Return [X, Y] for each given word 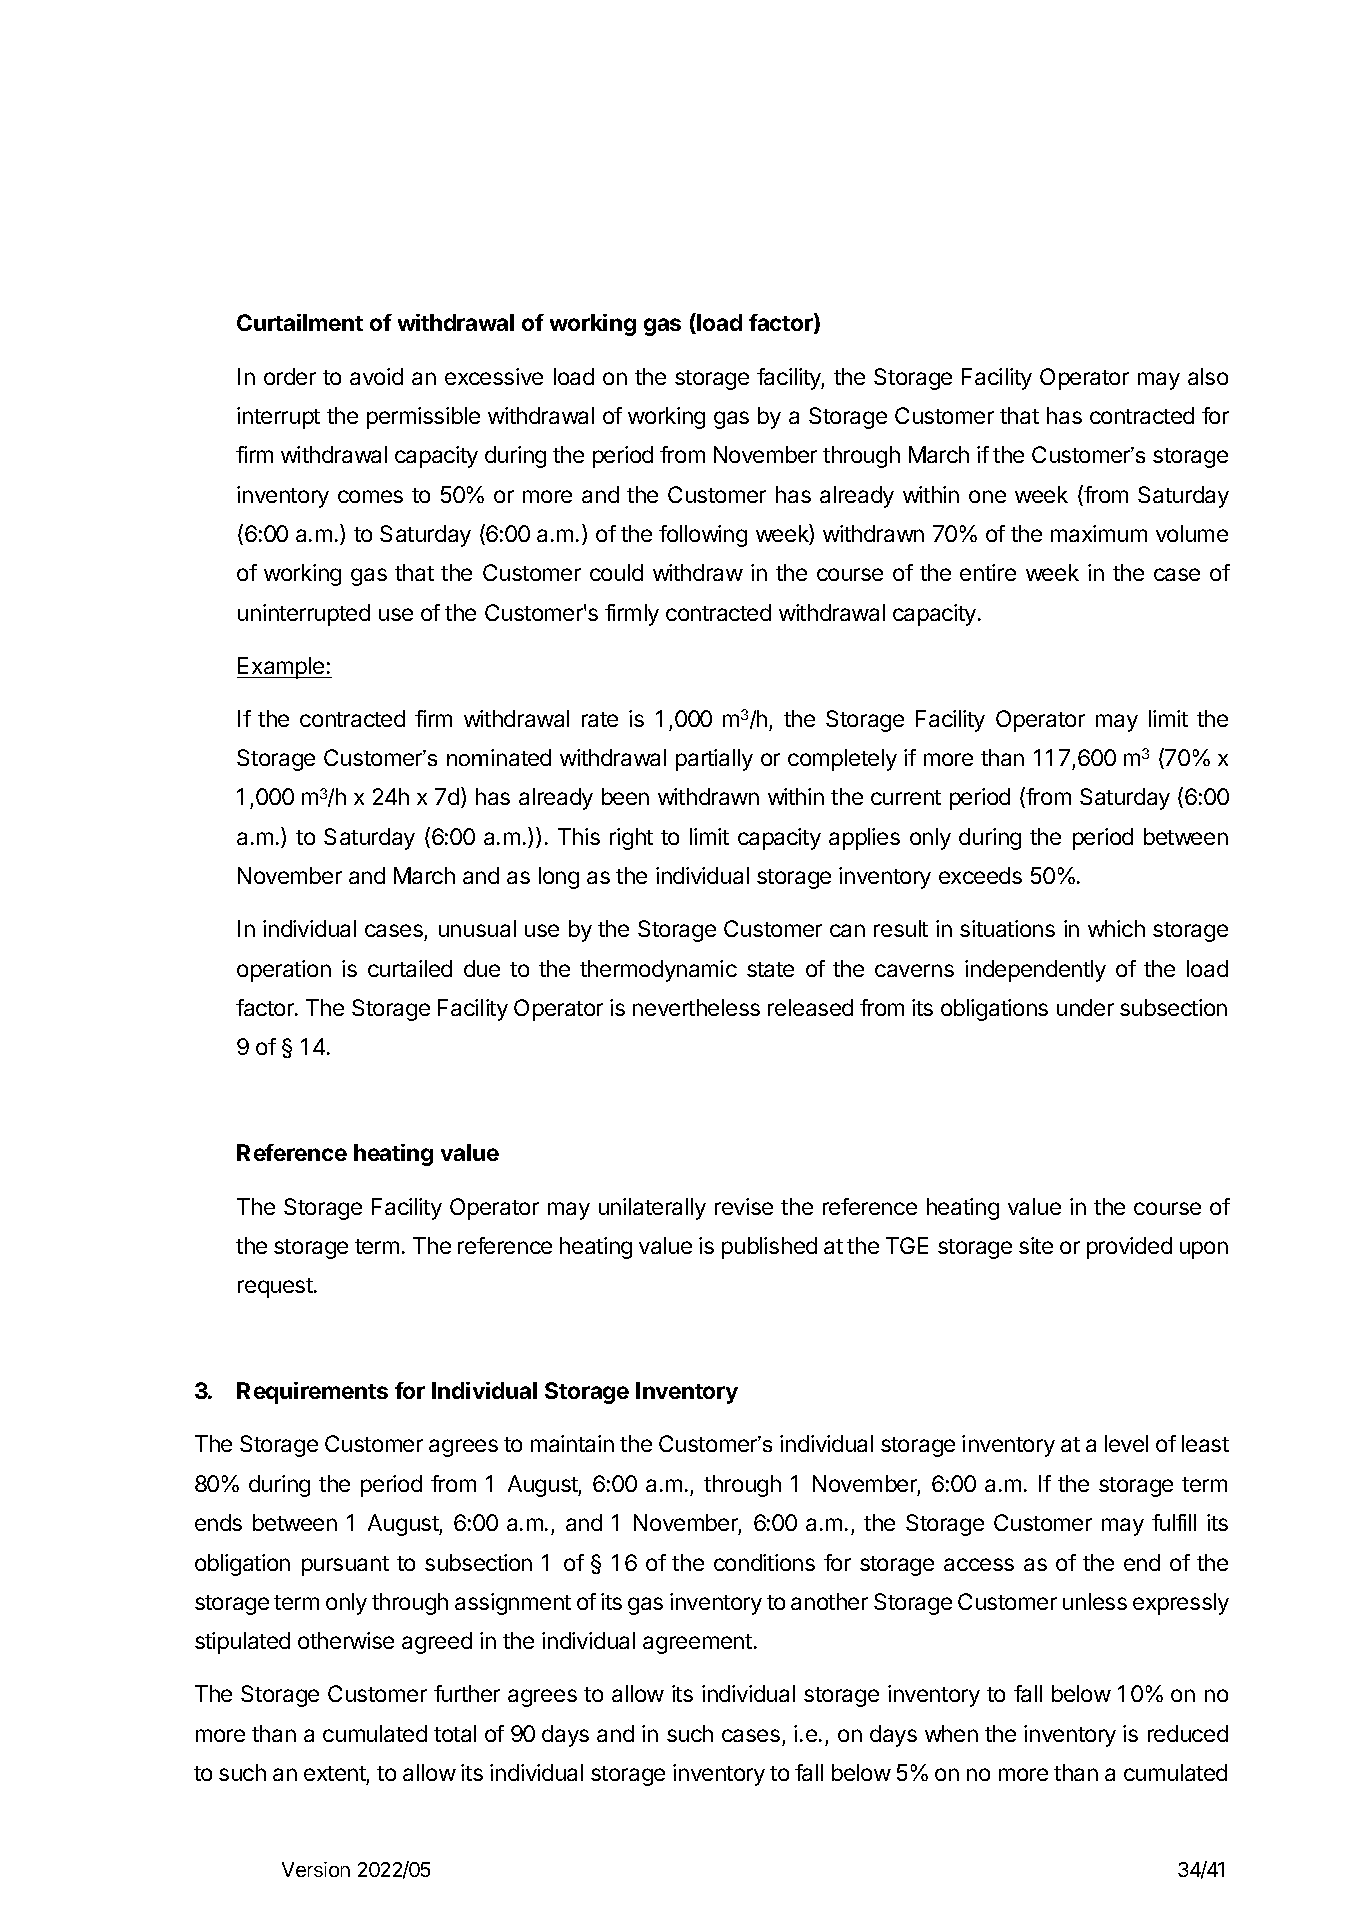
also [1208, 376]
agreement [697, 1644]
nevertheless [696, 1007]
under [1085, 1007]
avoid [376, 376]
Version [316, 1869]
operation [284, 971]
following [703, 536]
